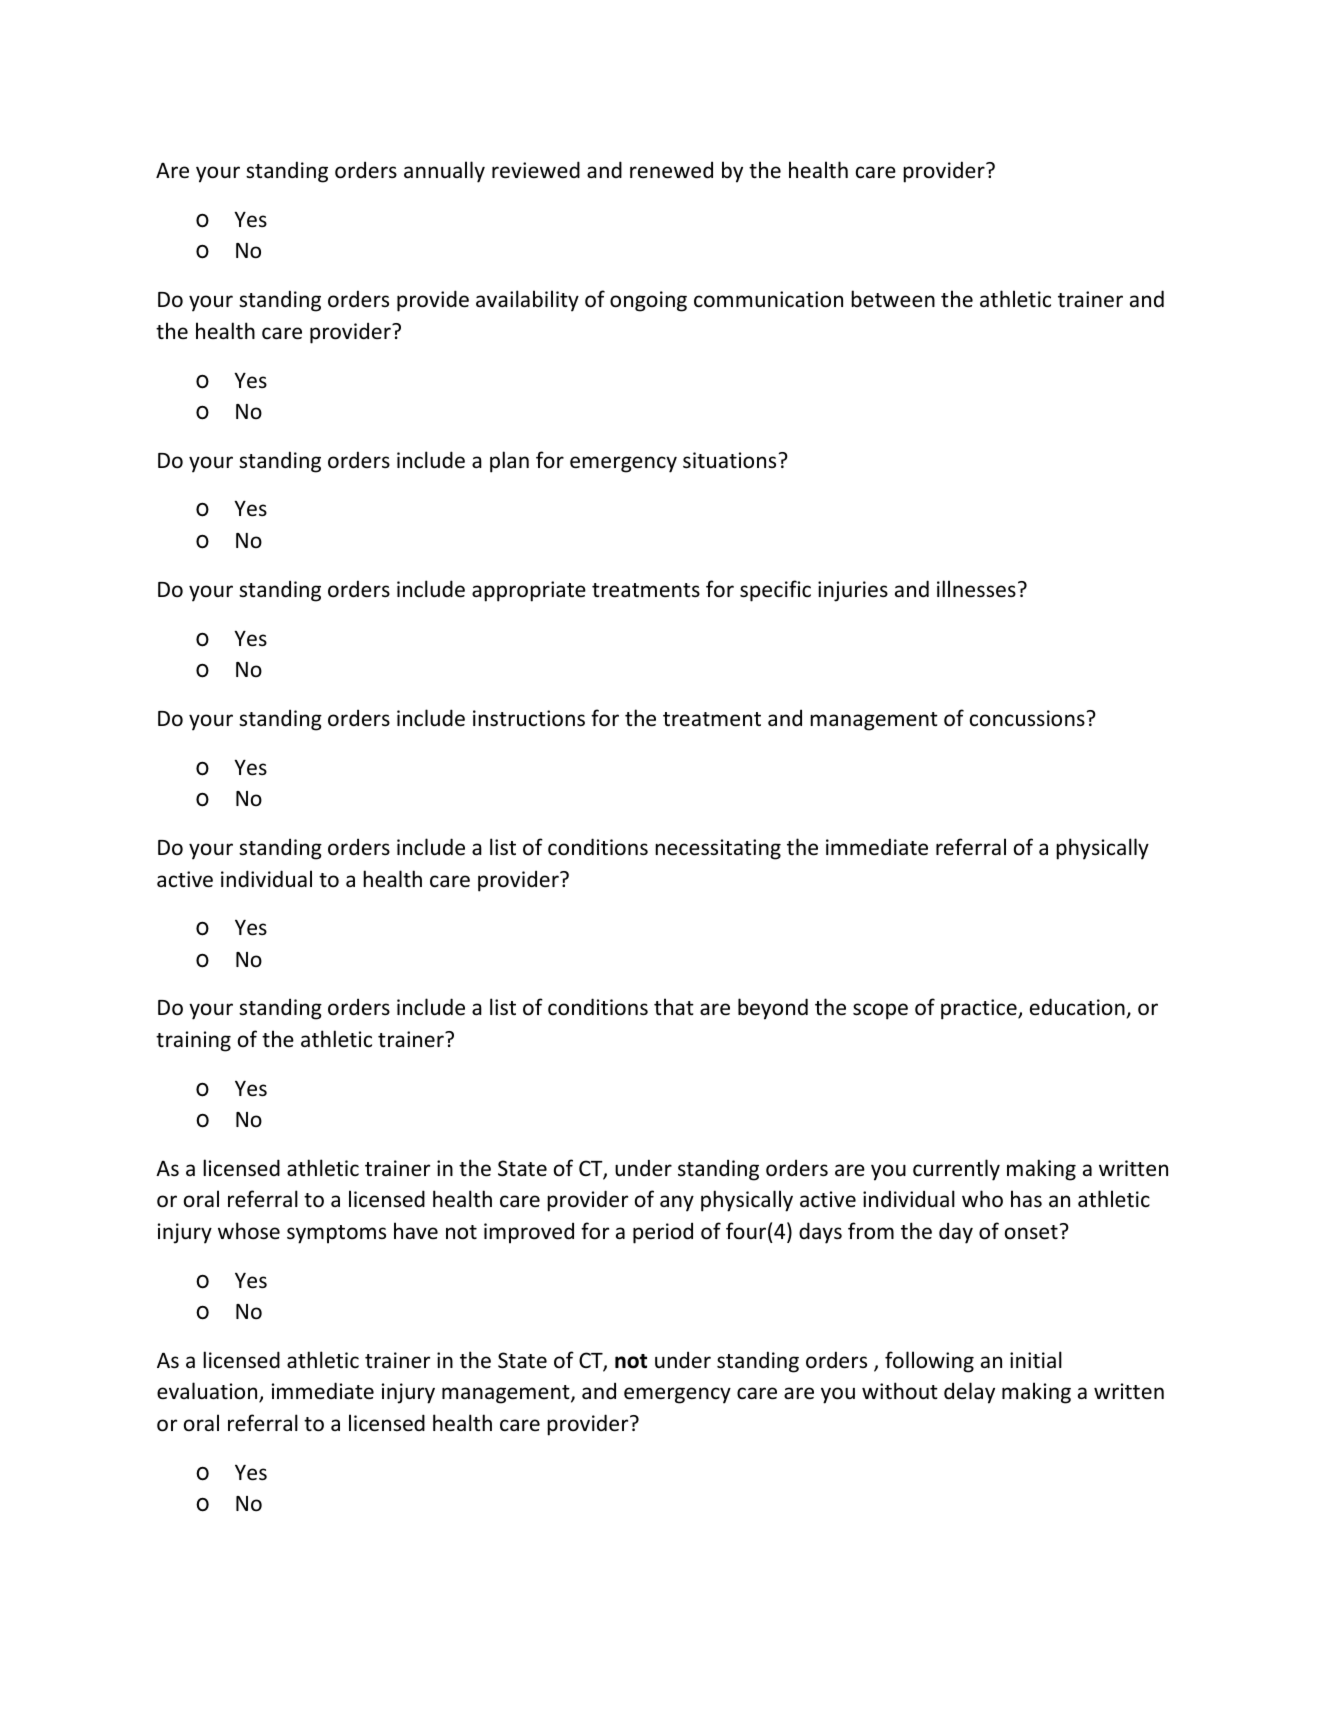  Describe the element at coordinates (893, 299) in the screenshot. I see `between` at that location.
